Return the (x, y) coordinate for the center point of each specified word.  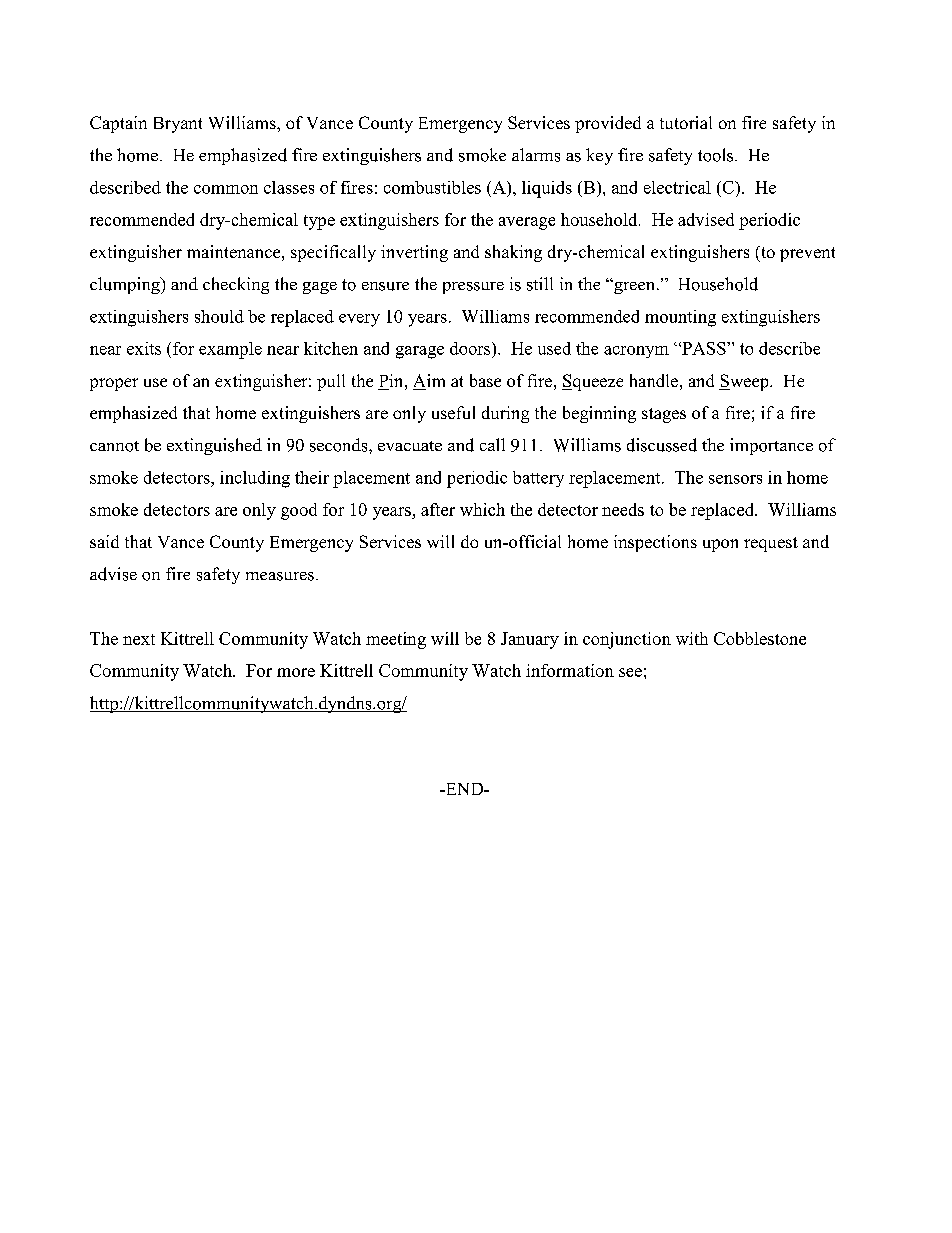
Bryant (178, 125)
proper (114, 384)
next (139, 639)
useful (453, 412)
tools (717, 155)
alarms (536, 155)
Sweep (745, 382)
